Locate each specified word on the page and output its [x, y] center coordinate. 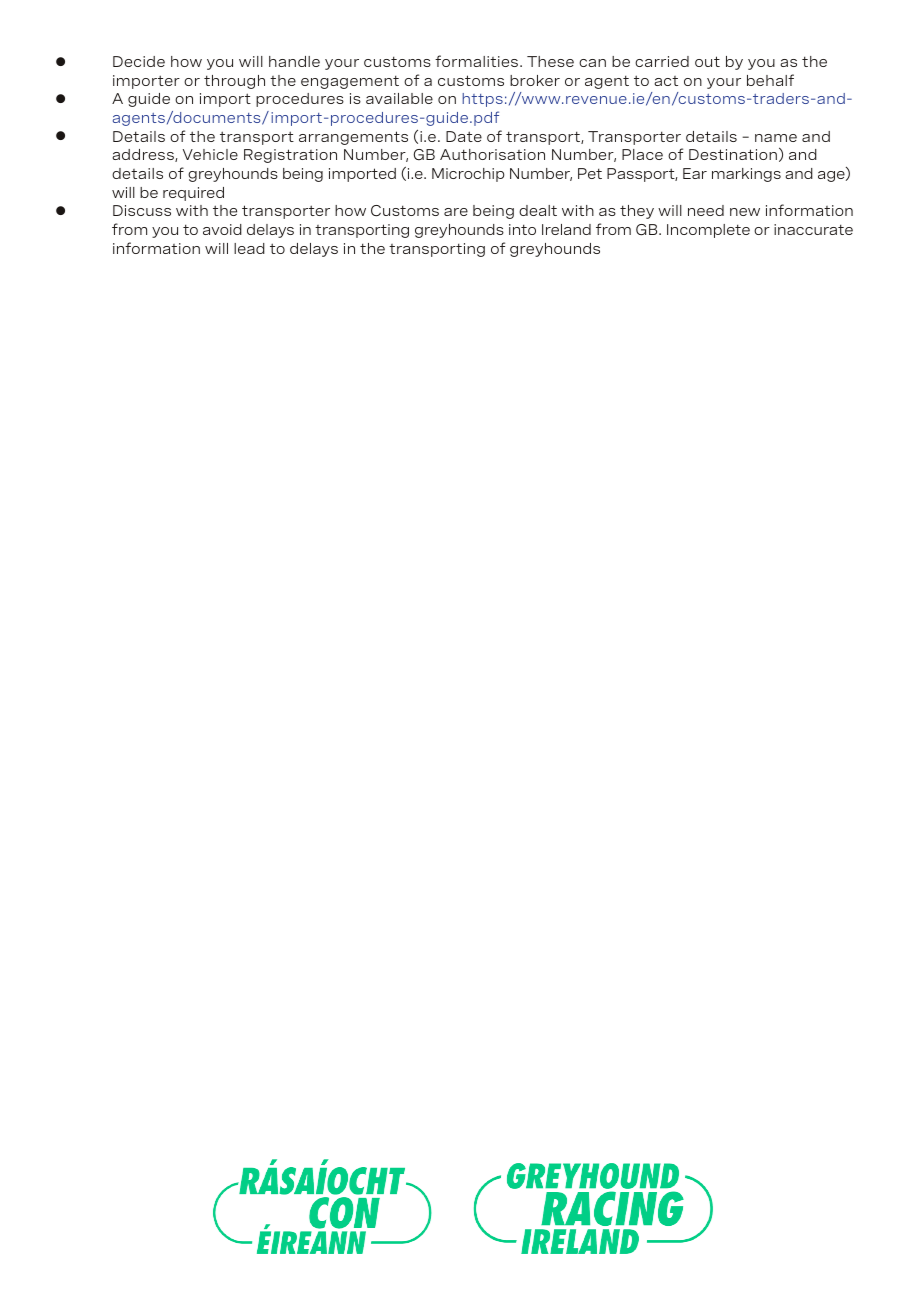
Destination [733, 154]
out [707, 61]
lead [249, 248]
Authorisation [492, 154]
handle [294, 61]
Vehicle [210, 154]
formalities [478, 61]
